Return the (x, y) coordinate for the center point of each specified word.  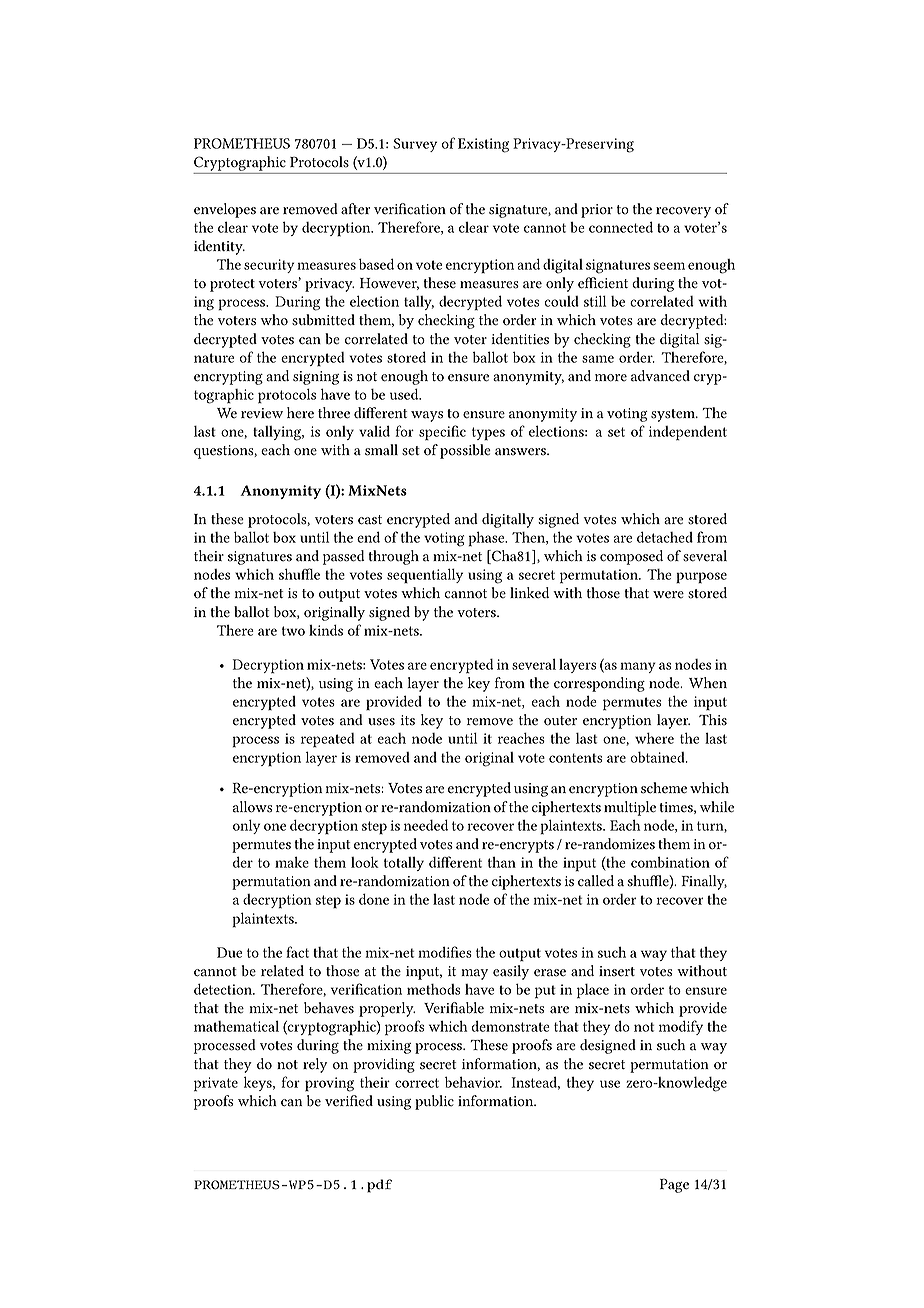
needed (426, 825)
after (355, 209)
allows (252, 807)
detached (665, 537)
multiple (630, 808)
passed (344, 557)
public (434, 1102)
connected (621, 227)
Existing (483, 145)
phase (487, 539)
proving (329, 1084)
